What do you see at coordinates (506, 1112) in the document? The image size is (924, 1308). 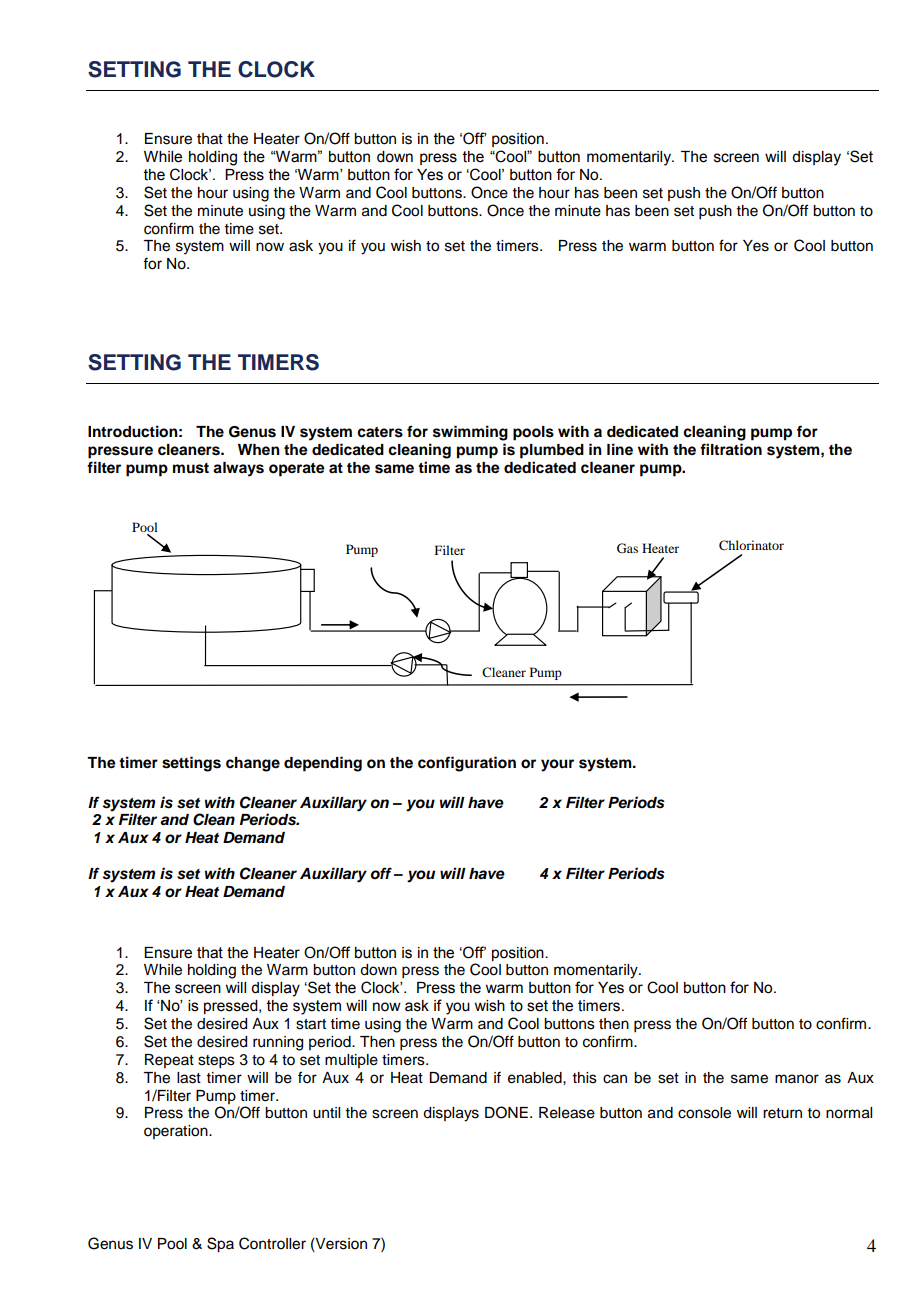 I see `DONE` at bounding box center [506, 1112].
